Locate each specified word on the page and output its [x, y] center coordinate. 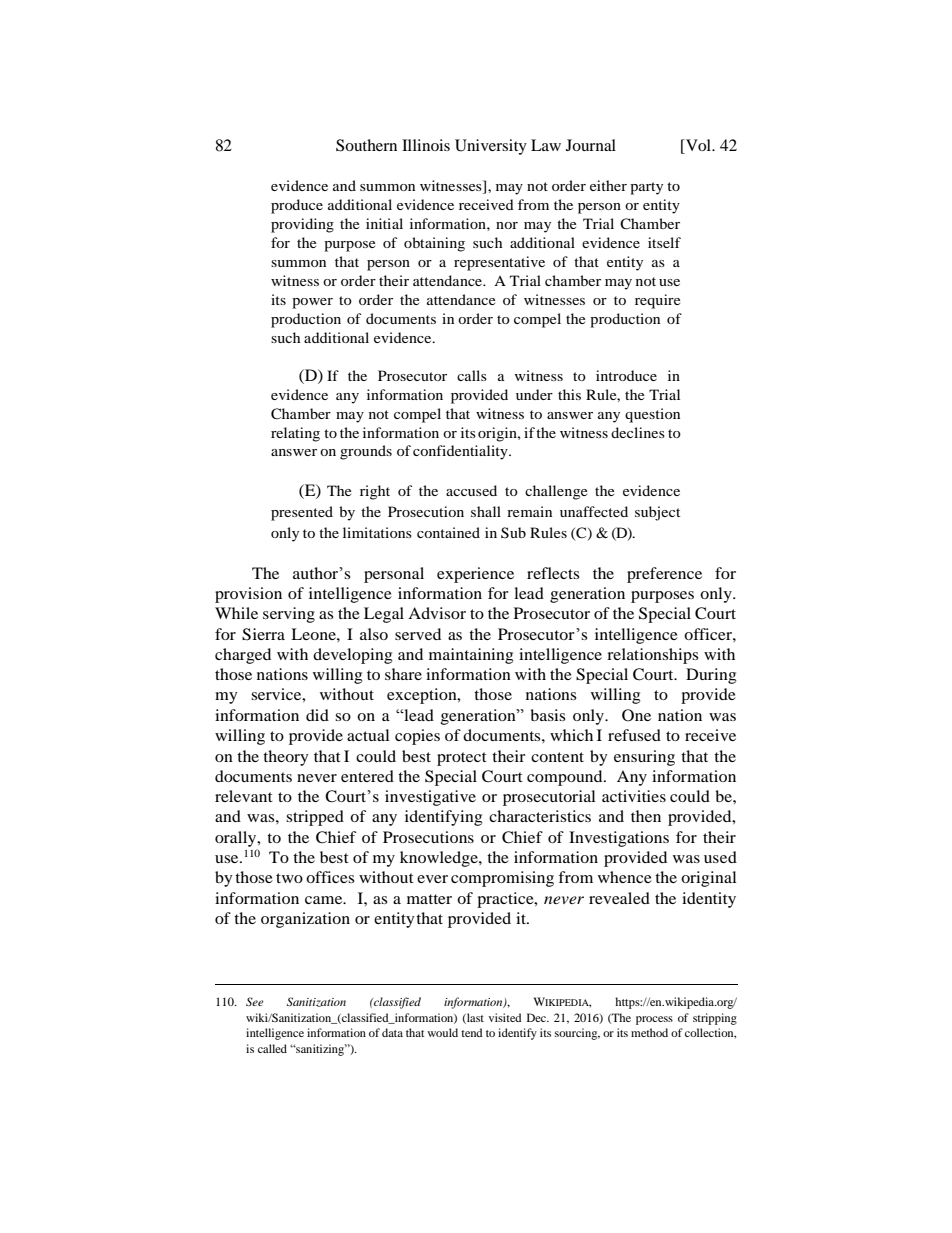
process [654, 1020]
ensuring [644, 758]
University [491, 147]
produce [297, 206]
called [272, 1048]
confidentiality [461, 452]
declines [638, 432]
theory [286, 758]
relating [295, 434]
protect [462, 759]
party [646, 188]
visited [505, 1017]
